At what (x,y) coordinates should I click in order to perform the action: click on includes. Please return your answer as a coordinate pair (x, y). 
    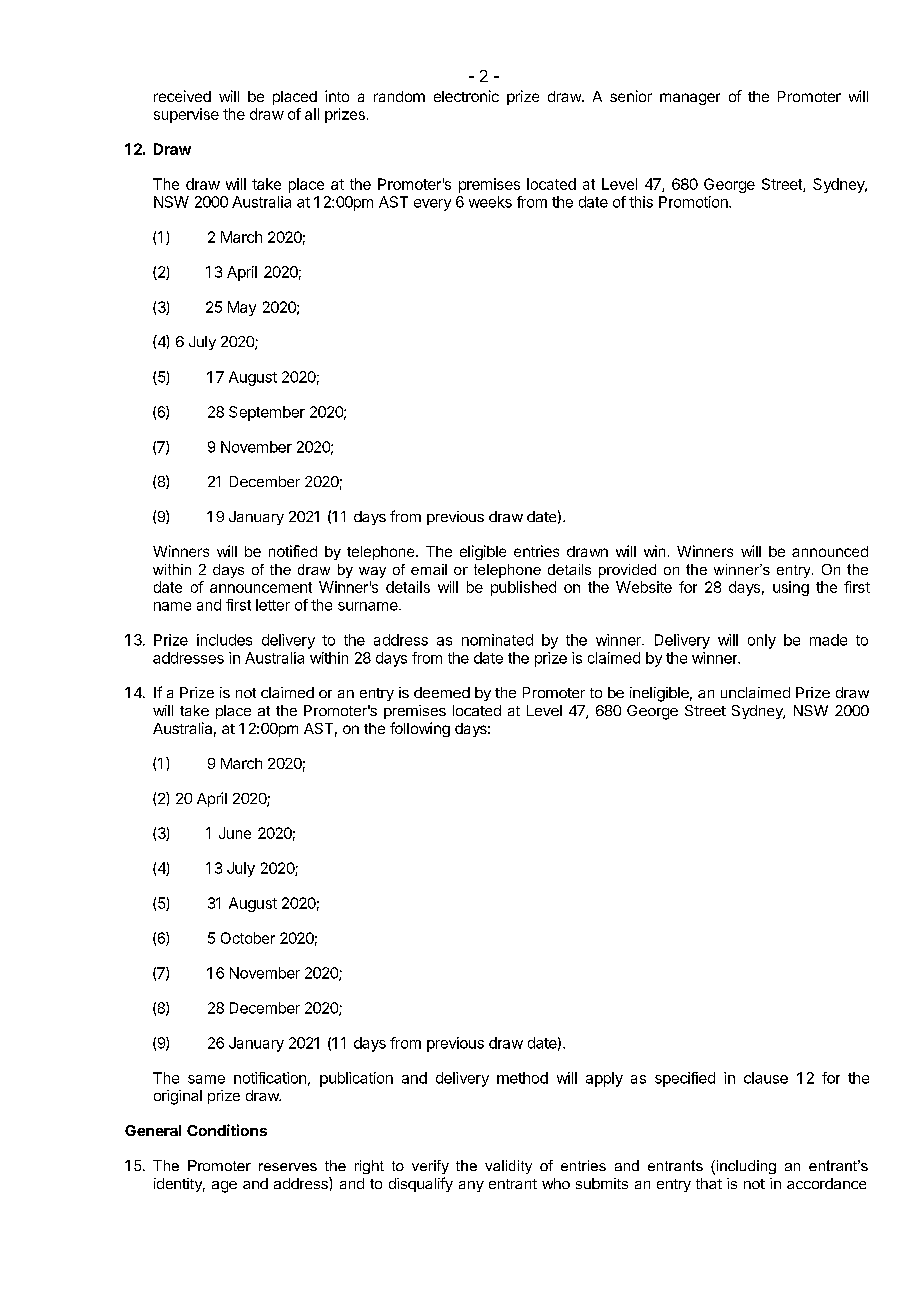
    Looking at the image, I should click on (224, 640).
